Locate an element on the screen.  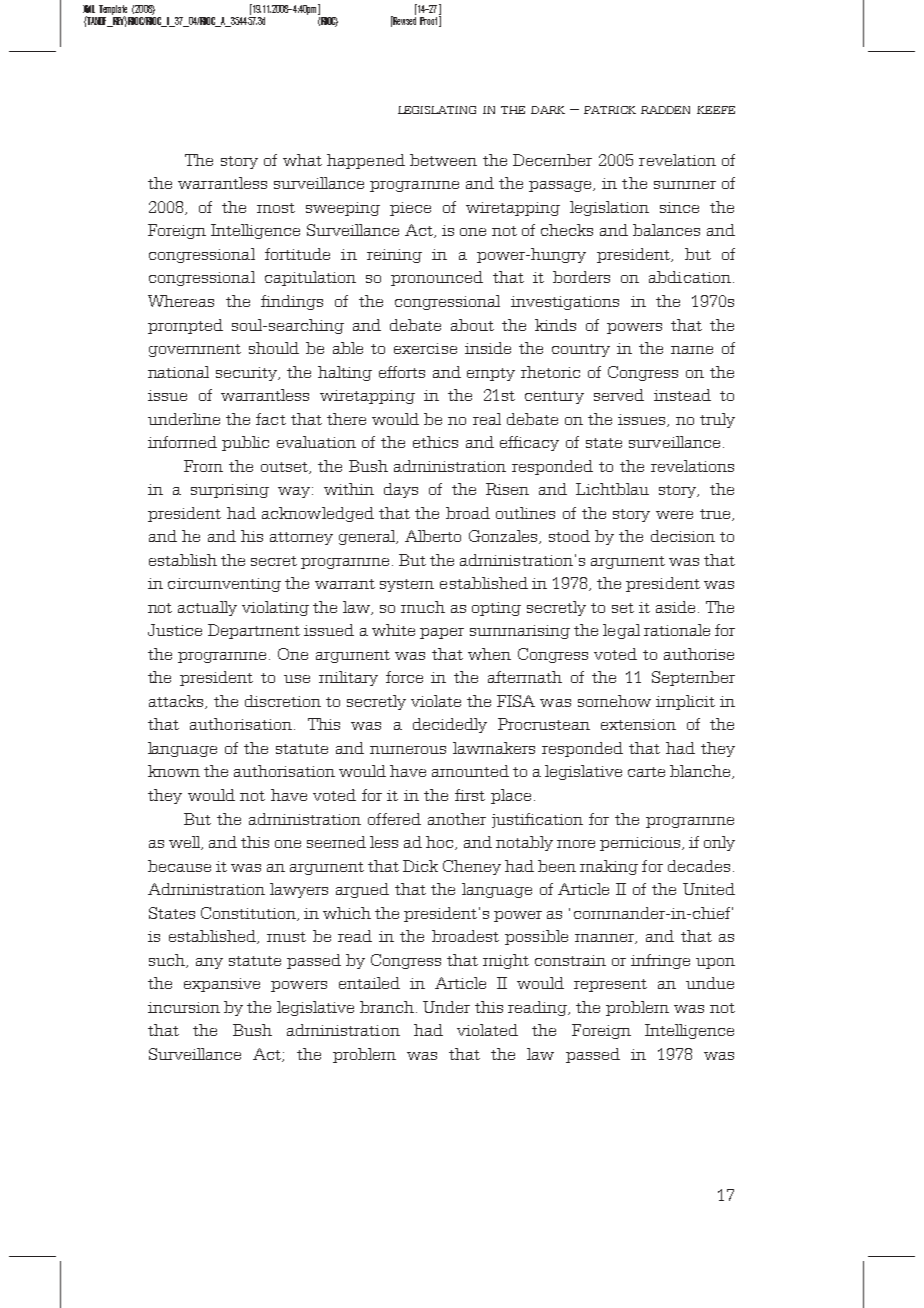
such is located at coordinates (168, 961).
